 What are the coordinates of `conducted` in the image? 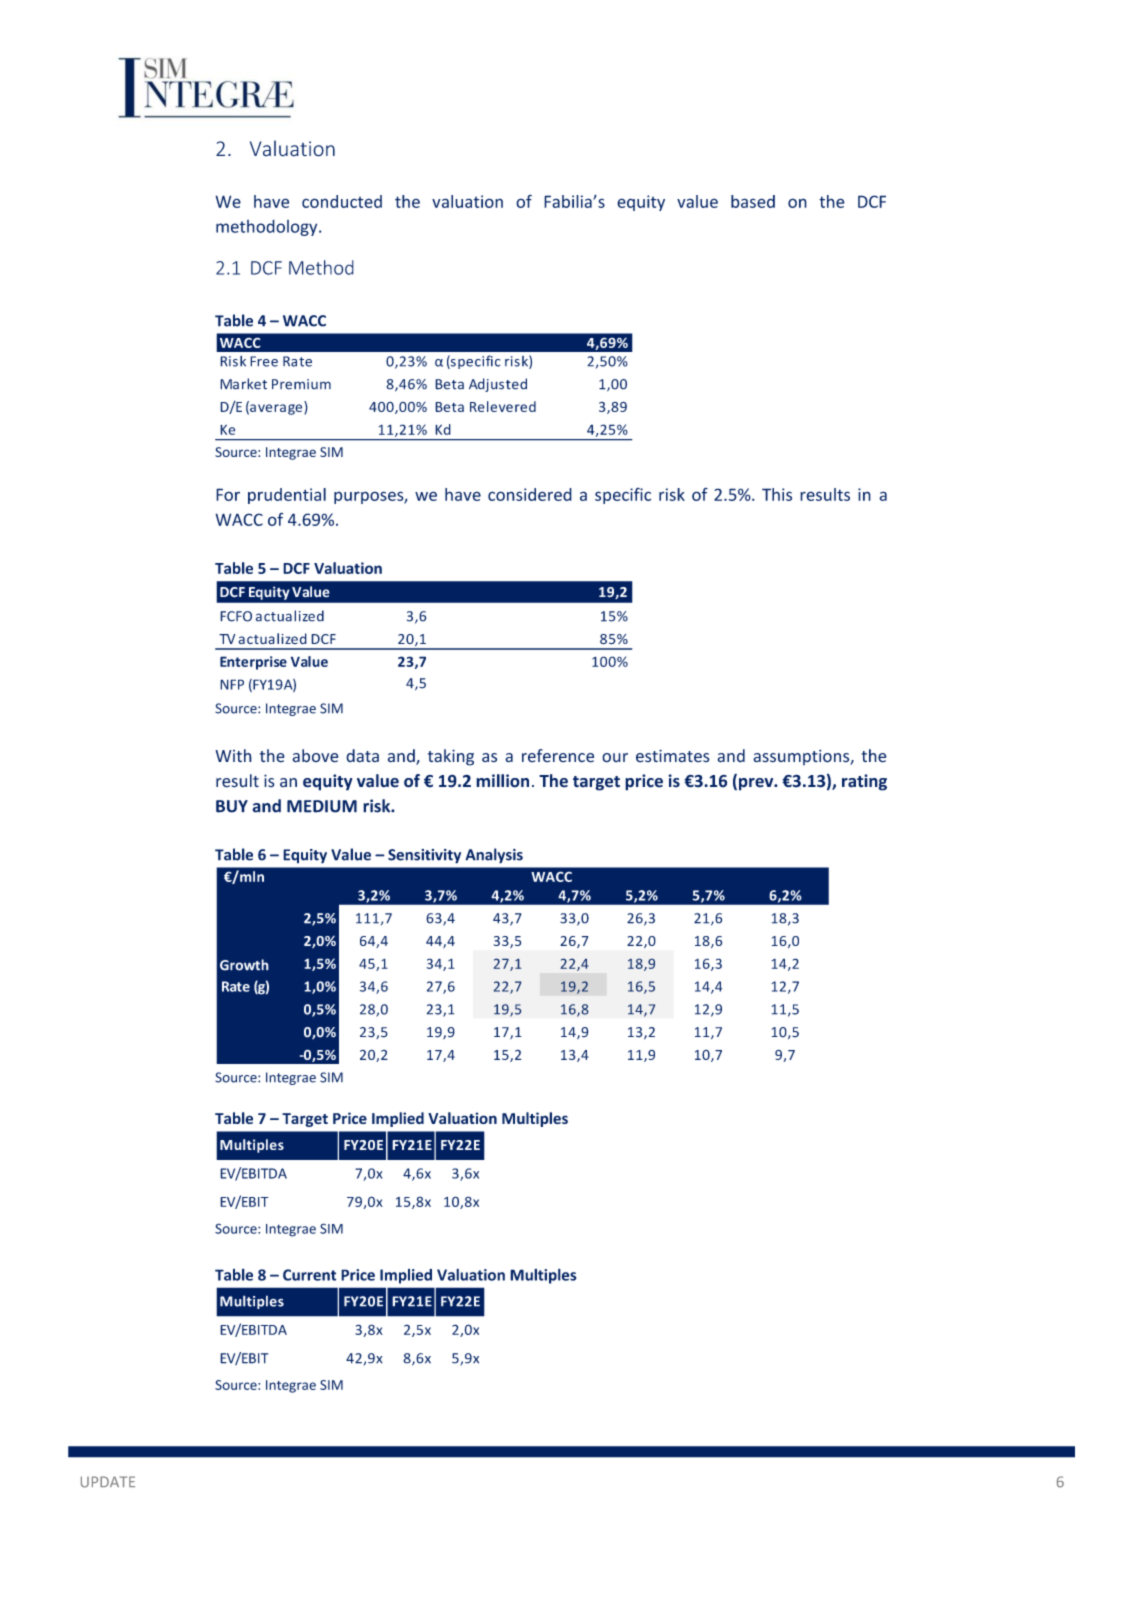 It's located at (342, 201).
